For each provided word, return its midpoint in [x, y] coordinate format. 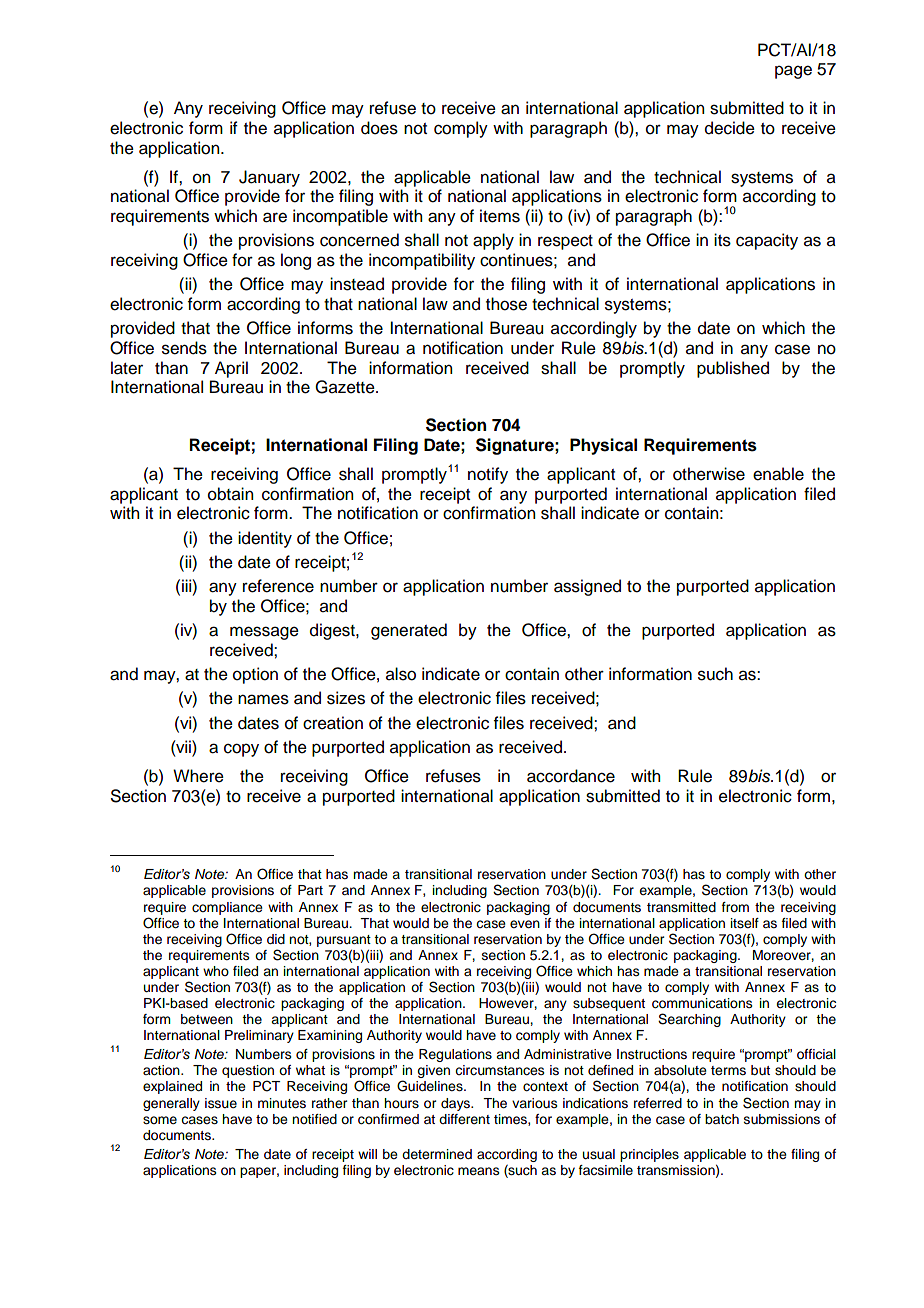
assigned [587, 587]
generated [409, 631]
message [264, 633]
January [269, 178]
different [464, 1119]
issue [221, 1103]
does [379, 128]
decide [730, 128]
